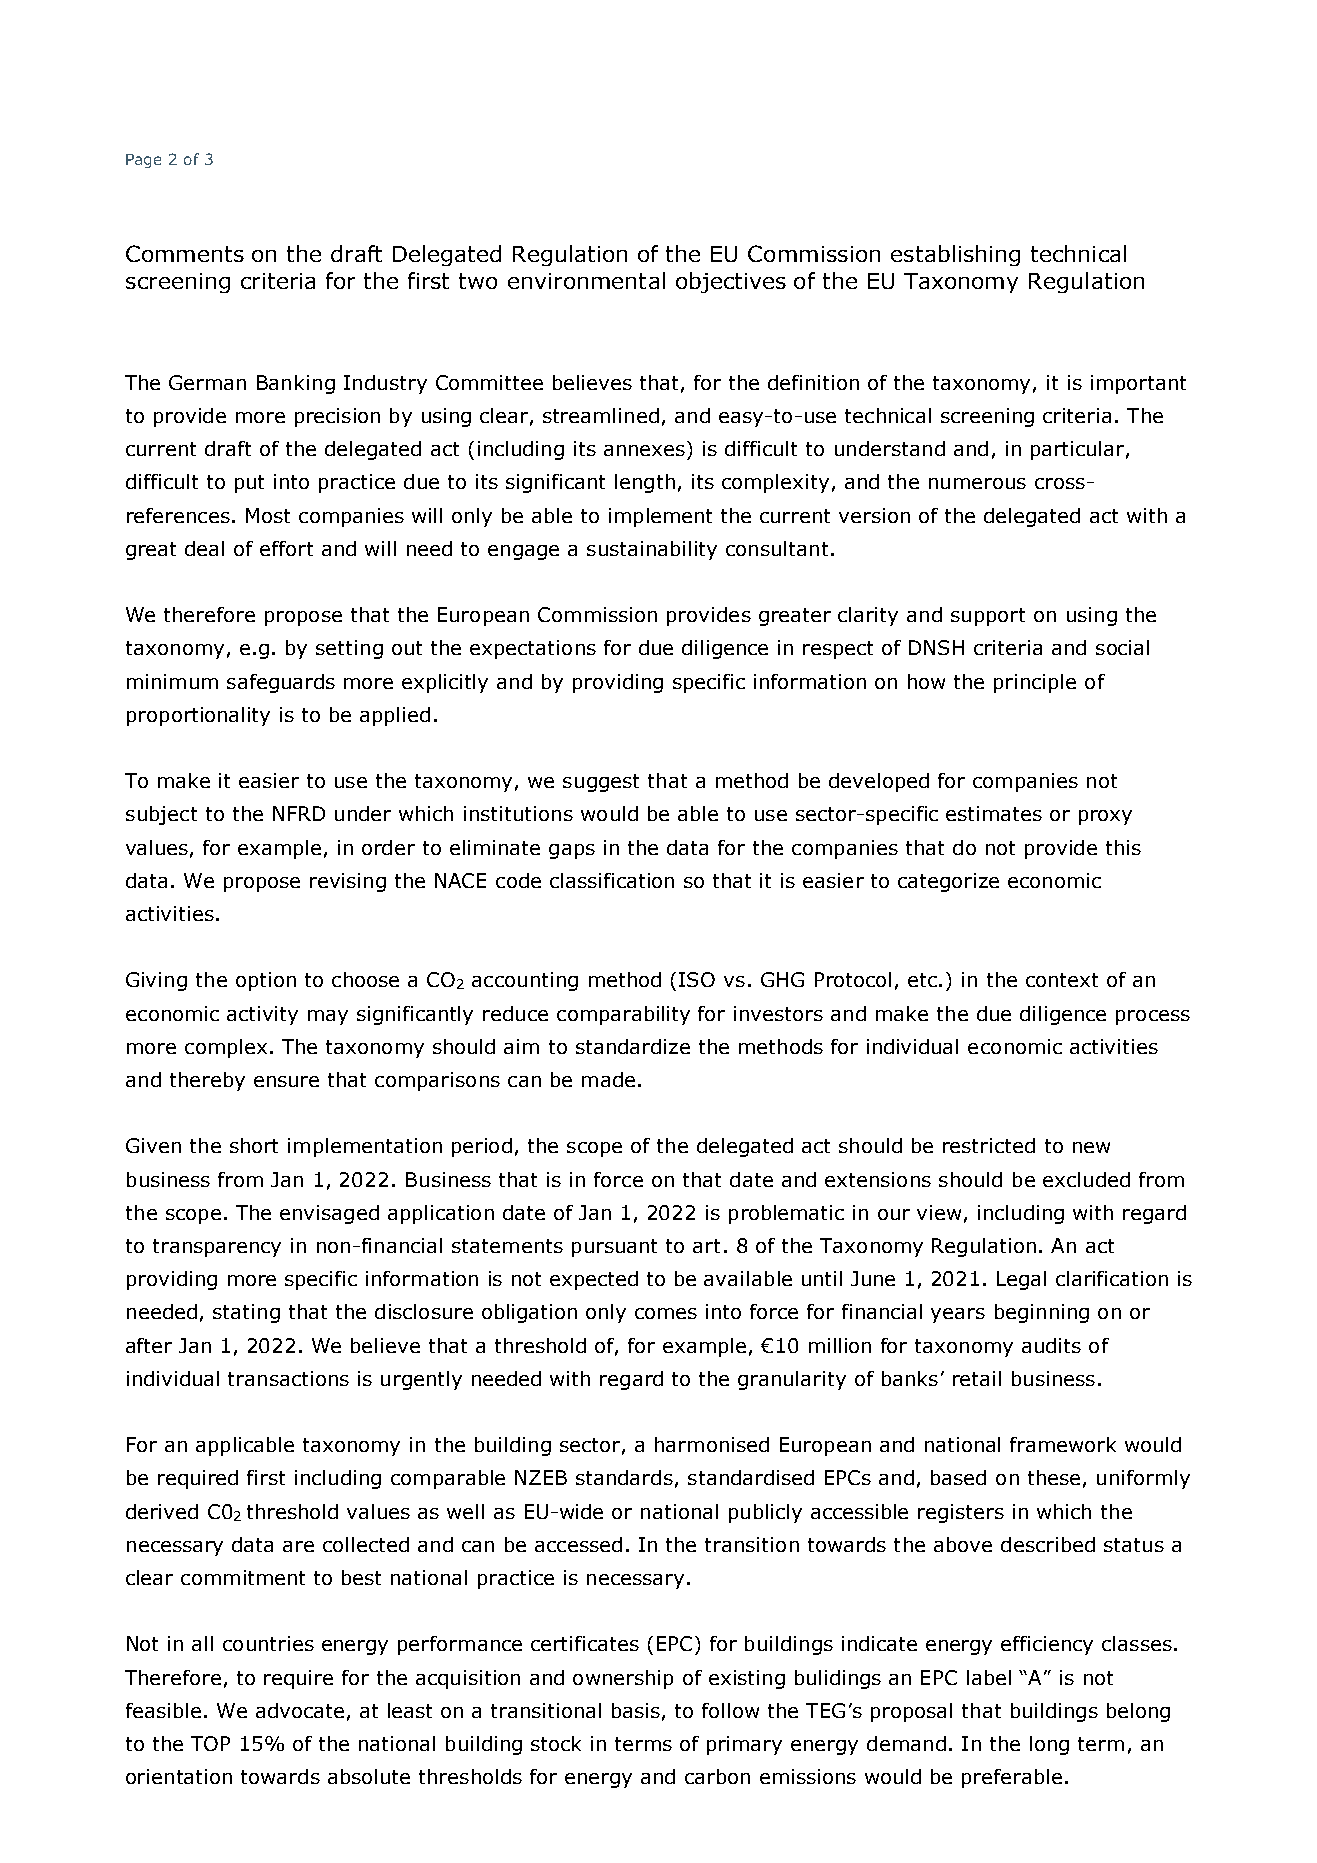  Describe the element at coordinates (1062, 980) in the document. I see `context` at that location.
